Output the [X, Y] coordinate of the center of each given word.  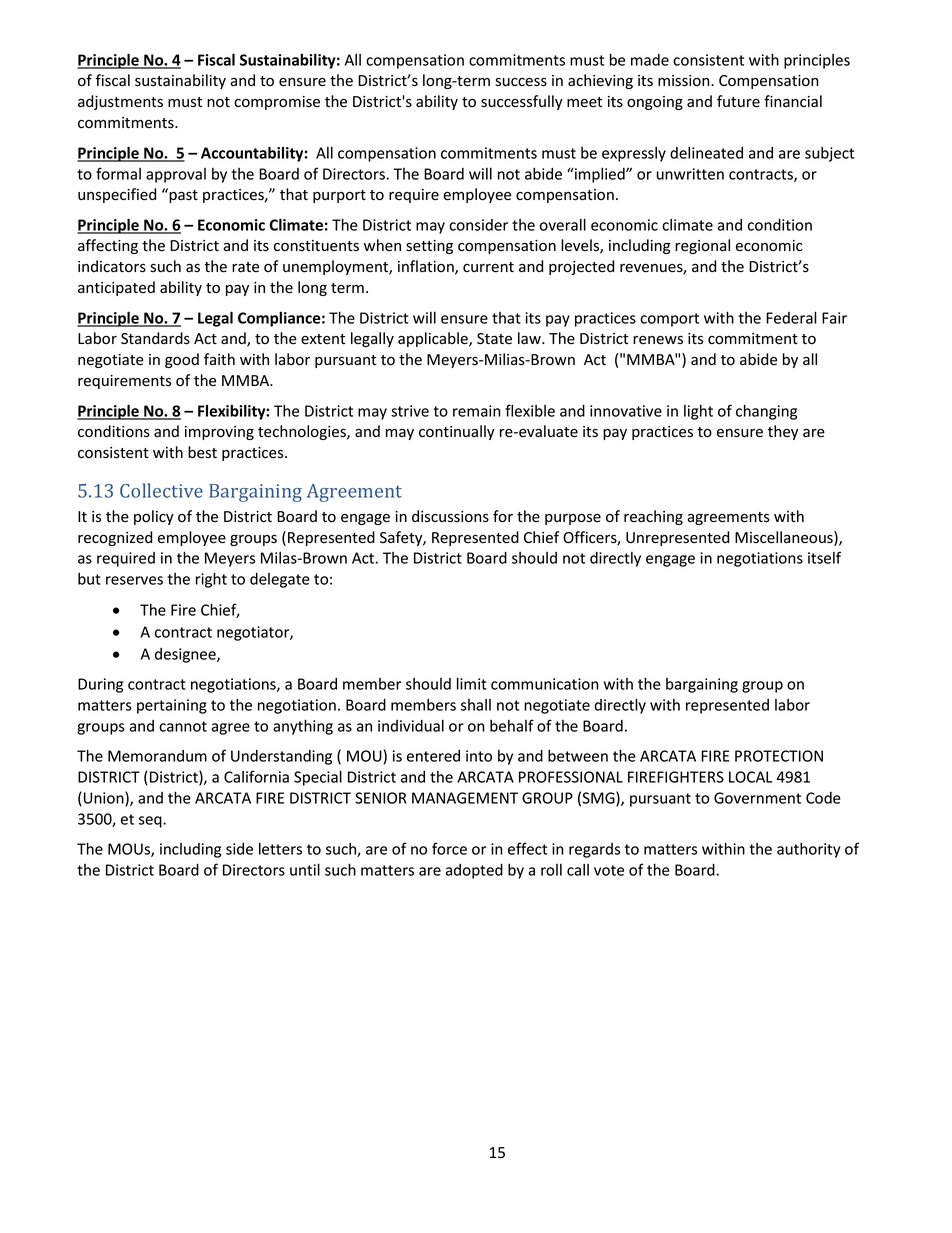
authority [808, 850]
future [738, 101]
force [449, 848]
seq [151, 822]
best [202, 452]
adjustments [120, 102]
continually [457, 432]
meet [584, 102]
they [783, 432]
